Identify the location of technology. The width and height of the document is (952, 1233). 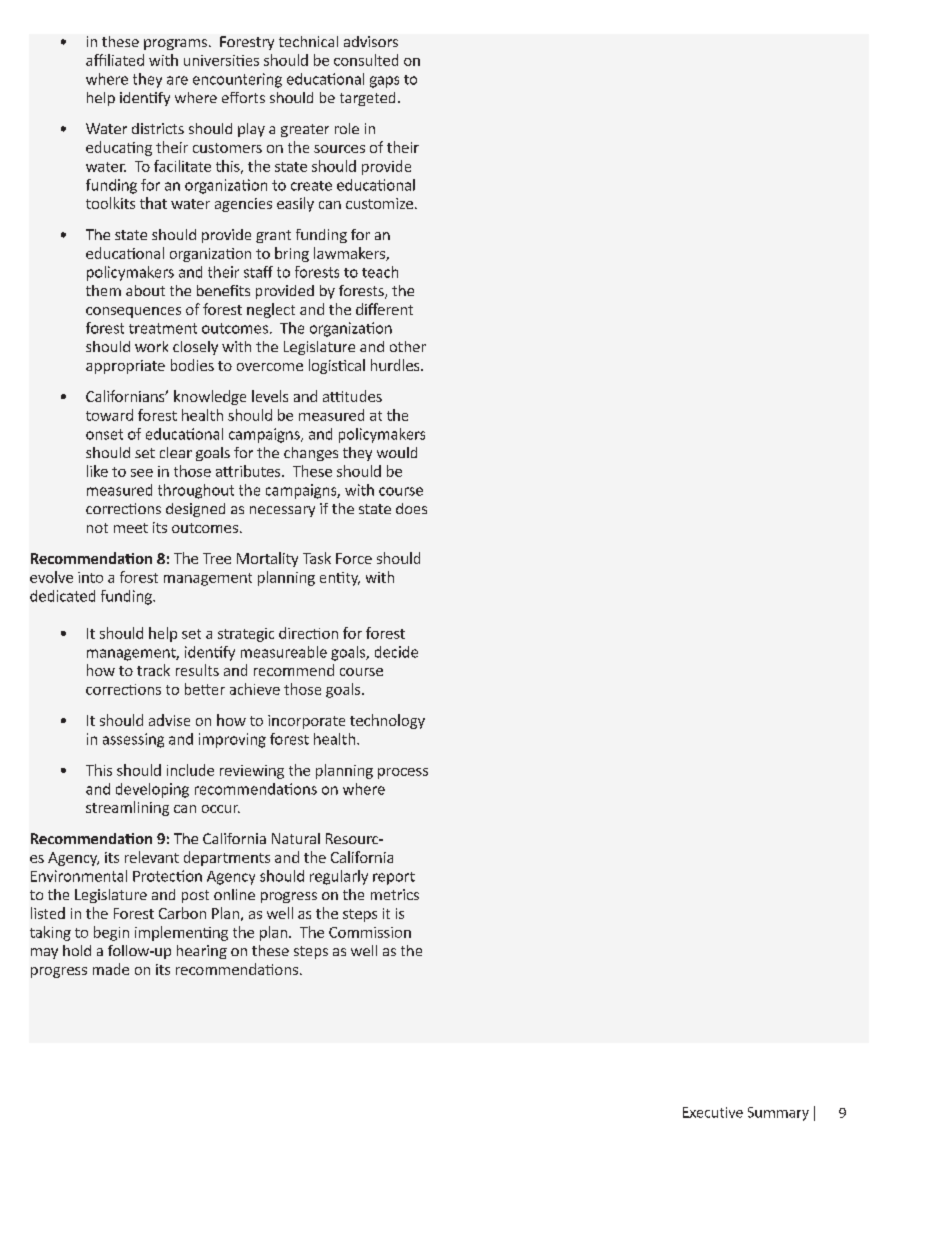
(387, 721).
